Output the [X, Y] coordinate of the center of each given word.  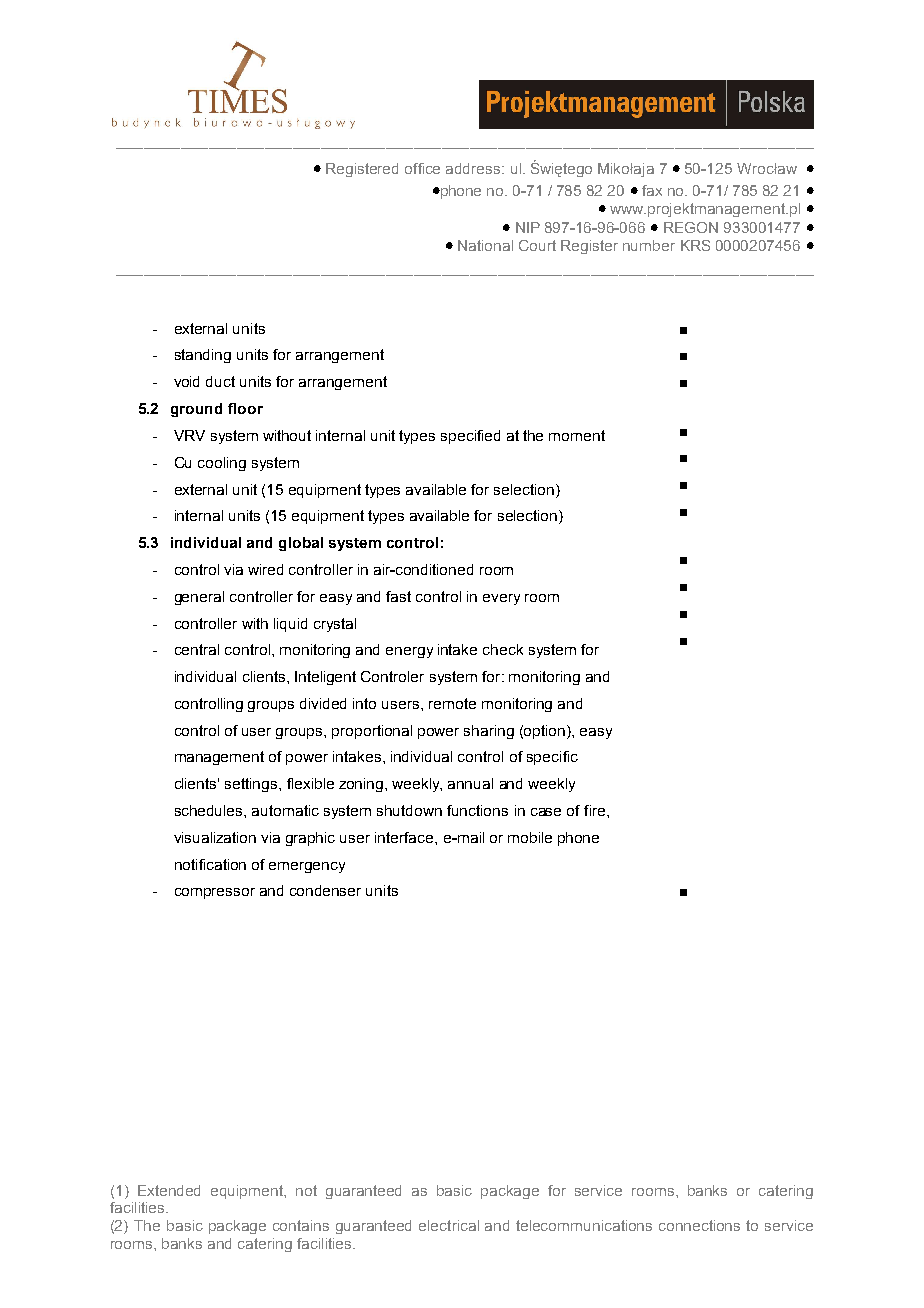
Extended [169, 1190]
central [197, 649]
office [422, 168]
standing [203, 356]
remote [452, 703]
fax [652, 190]
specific [552, 758]
